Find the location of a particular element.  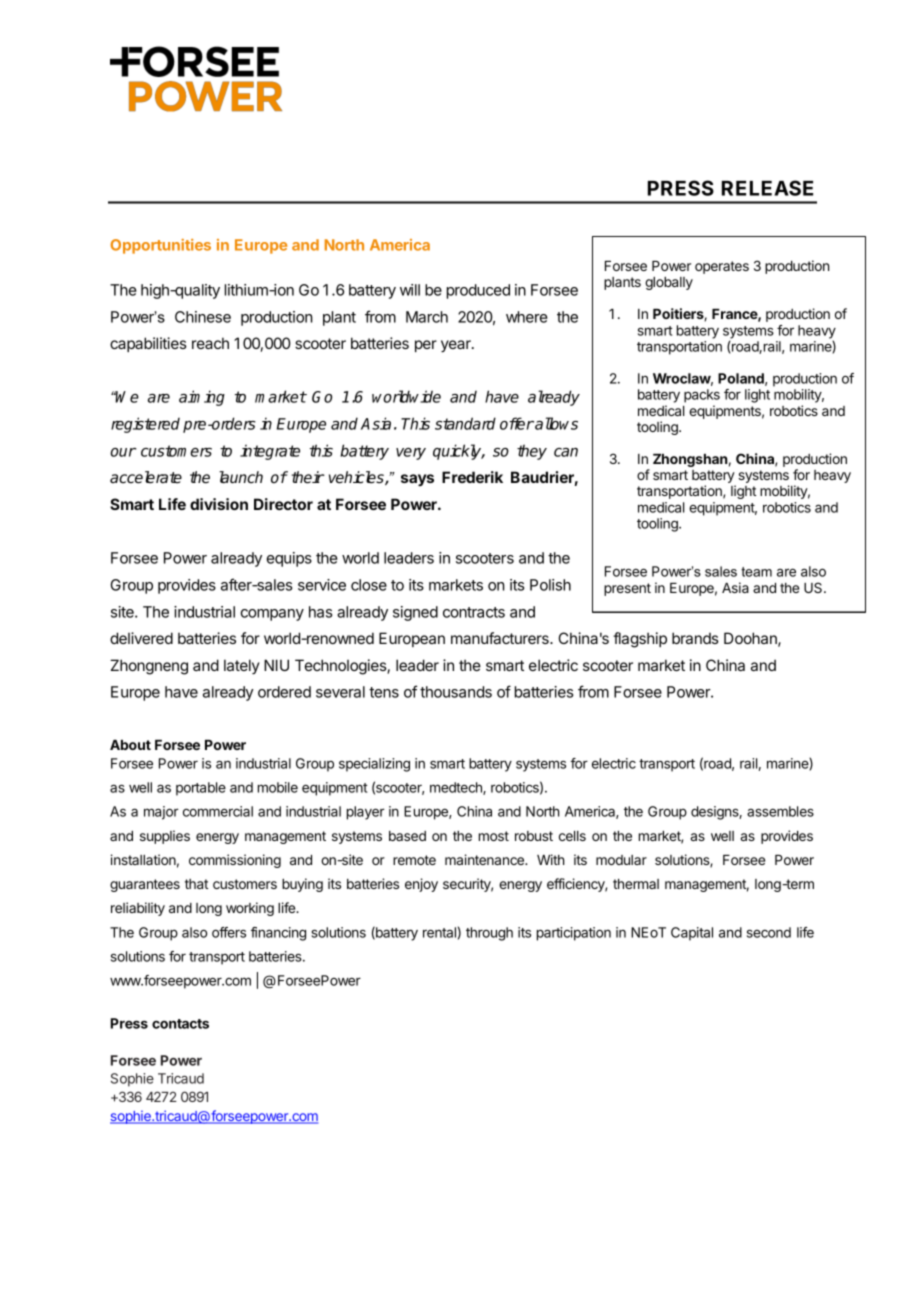

produced is located at coordinates (478, 291).
